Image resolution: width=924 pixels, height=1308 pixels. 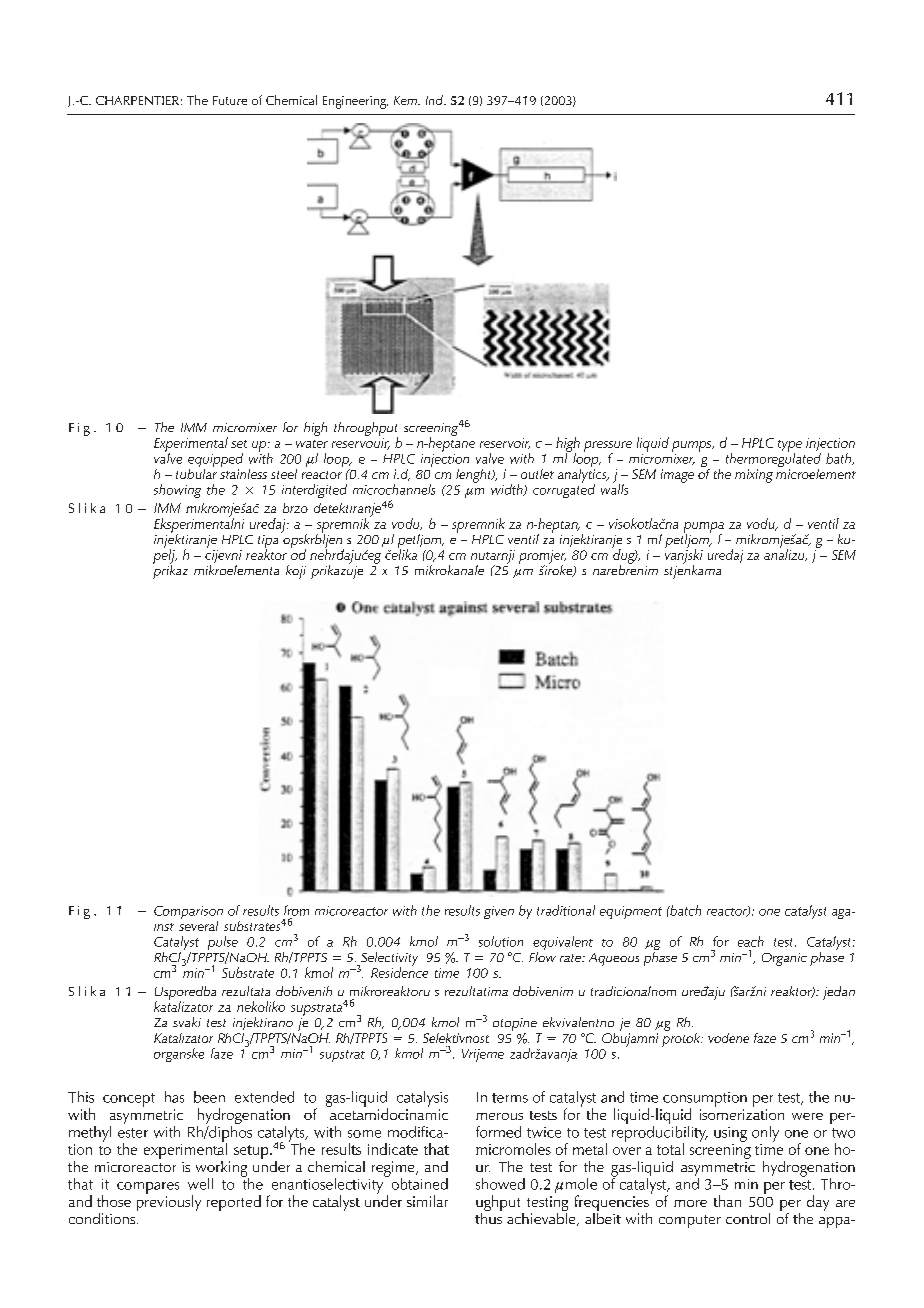 I want to click on type, so click(x=790, y=447).
